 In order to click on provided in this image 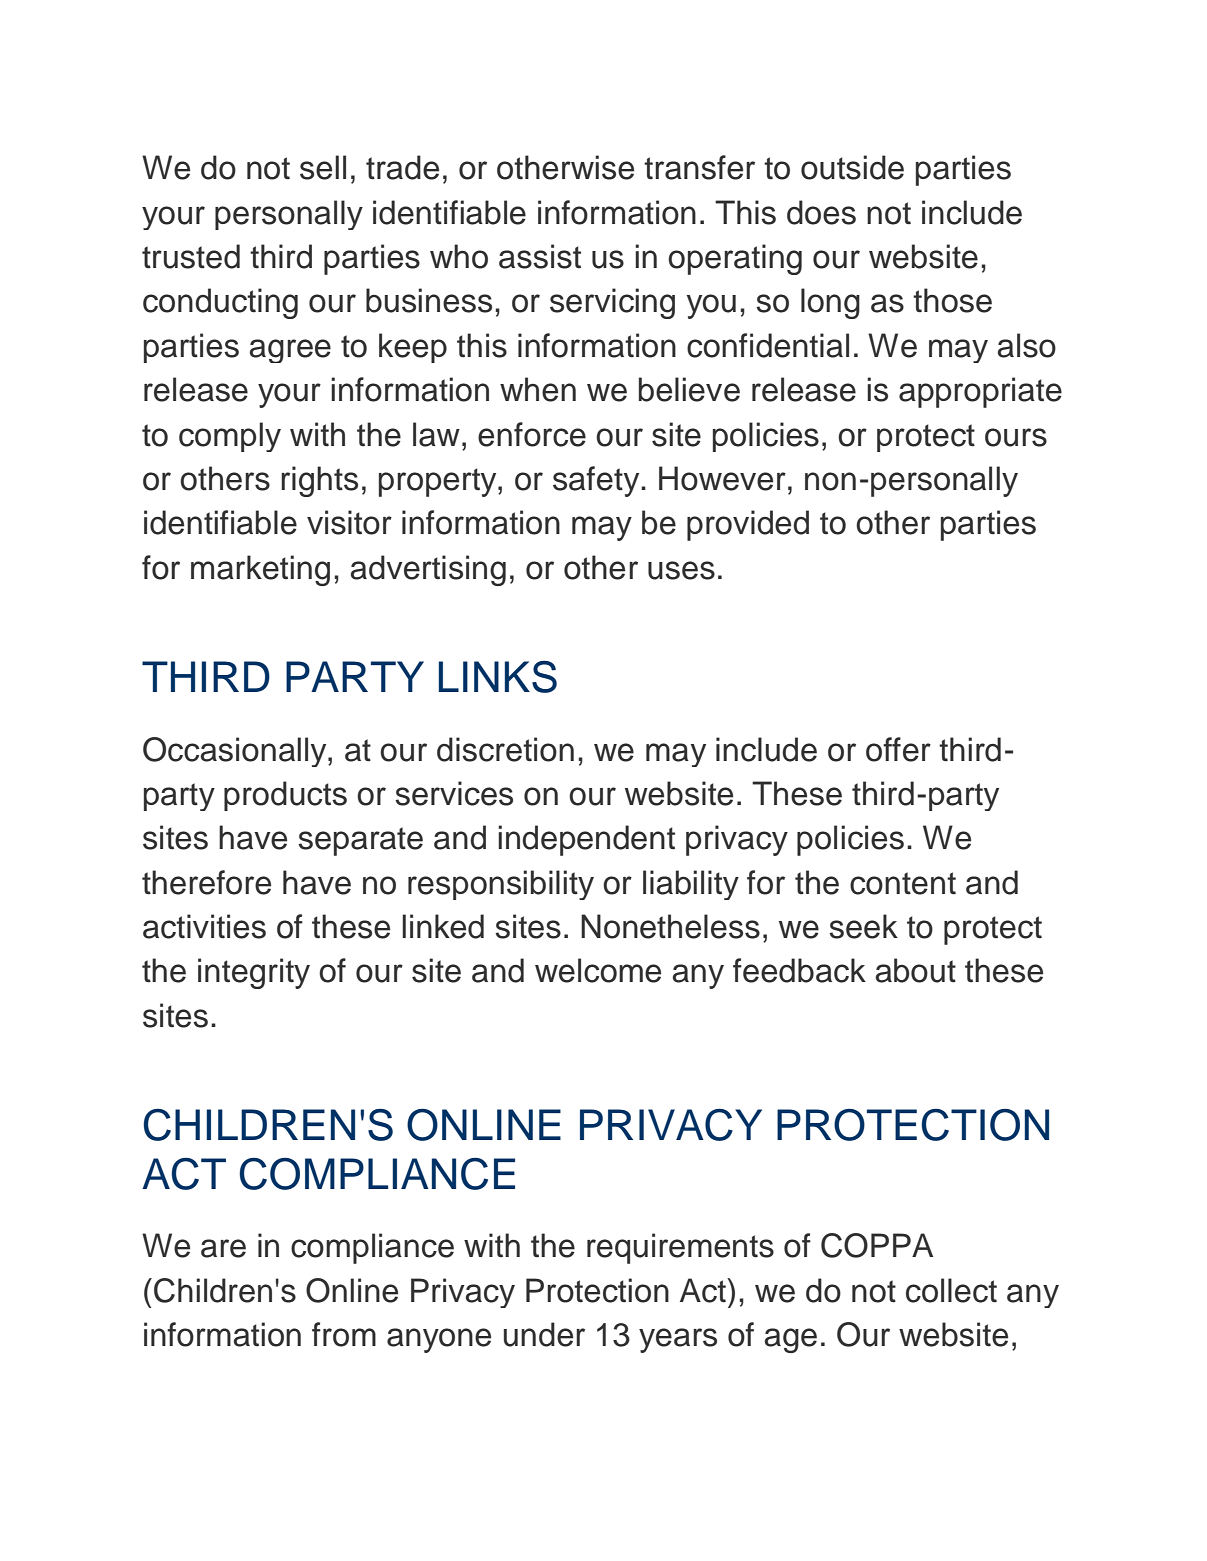, I will do `click(748, 525)`.
